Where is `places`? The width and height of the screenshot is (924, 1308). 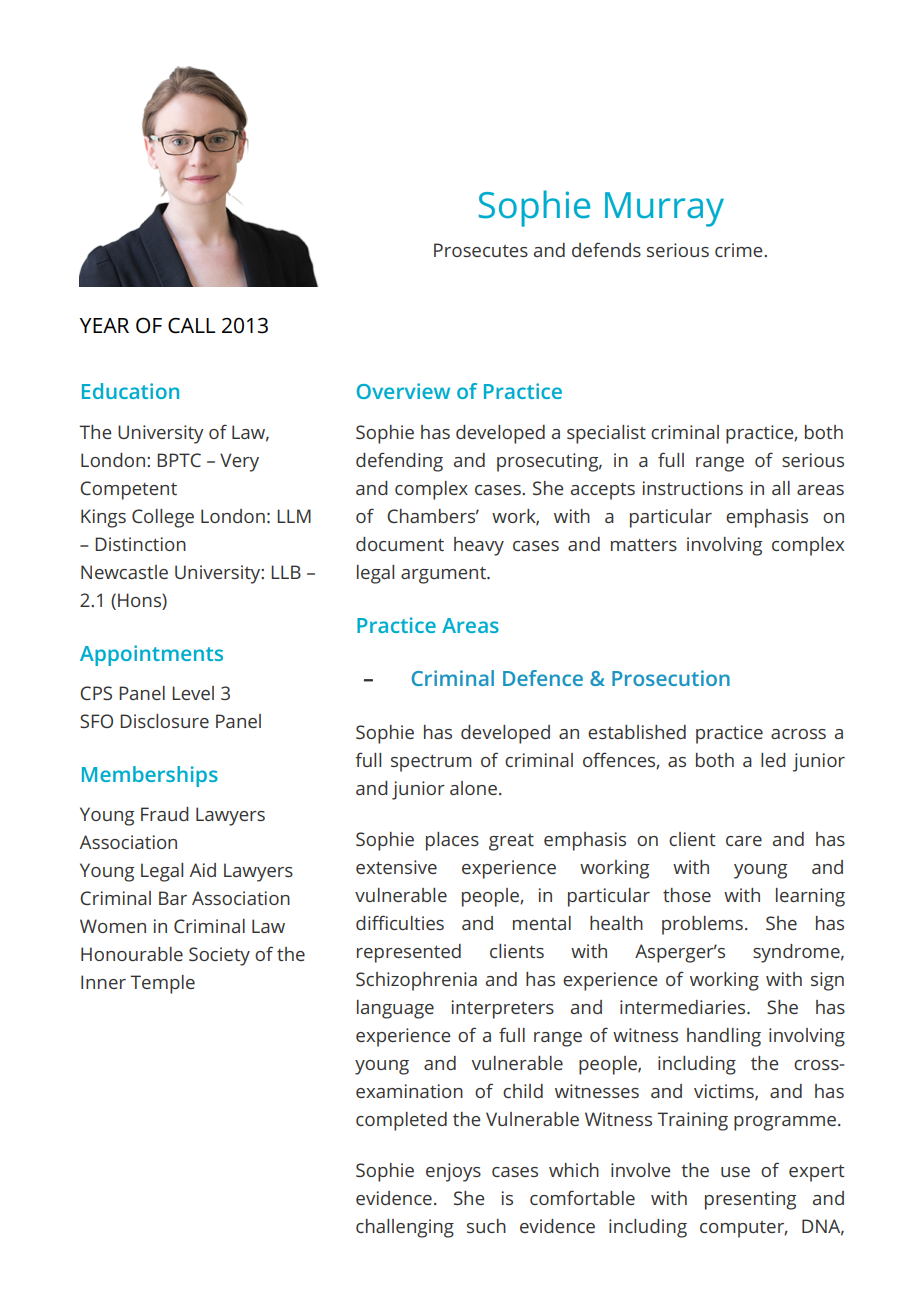
places is located at coordinates (452, 841).
